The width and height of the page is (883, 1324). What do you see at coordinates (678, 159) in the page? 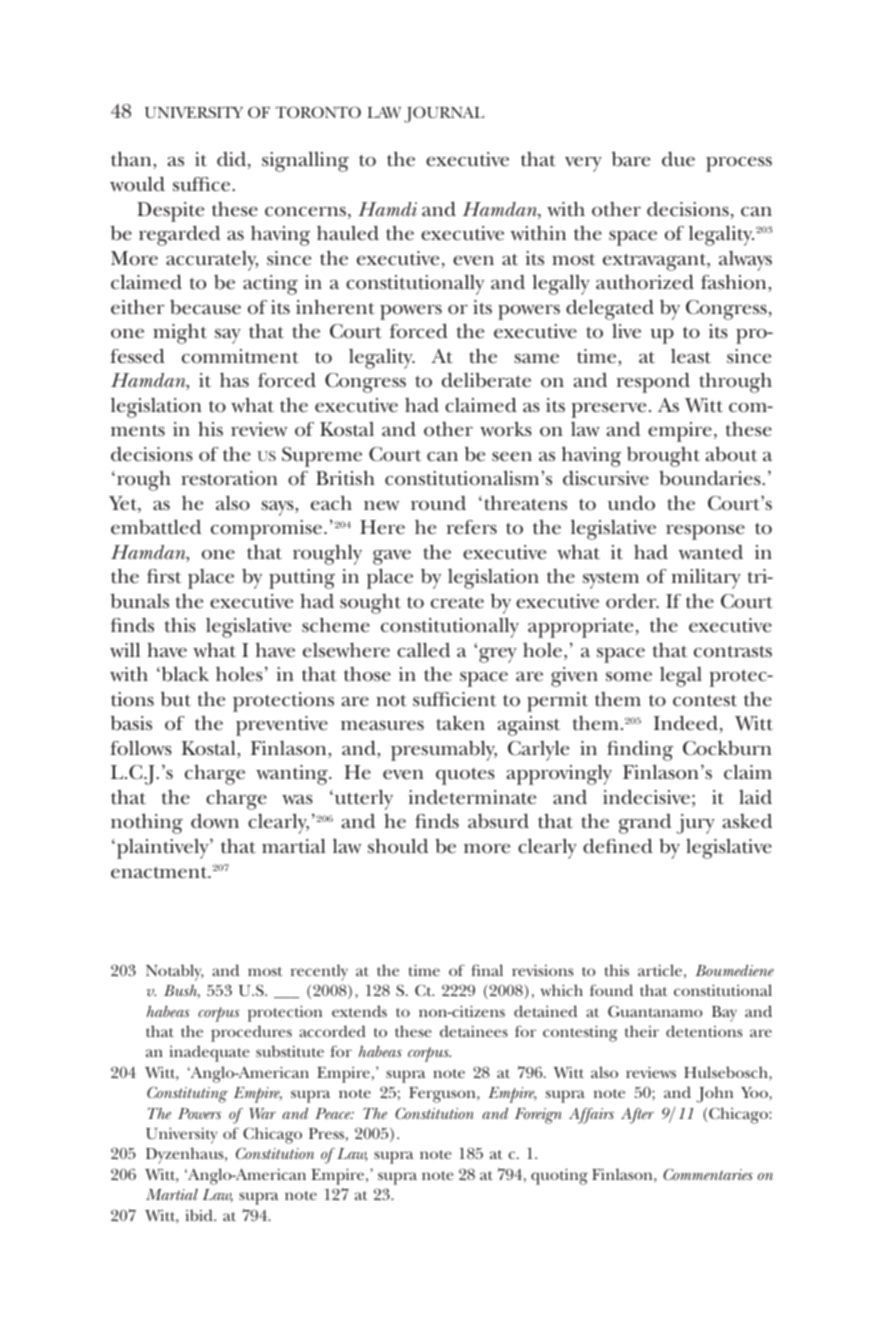
I see `due` at bounding box center [678, 159].
